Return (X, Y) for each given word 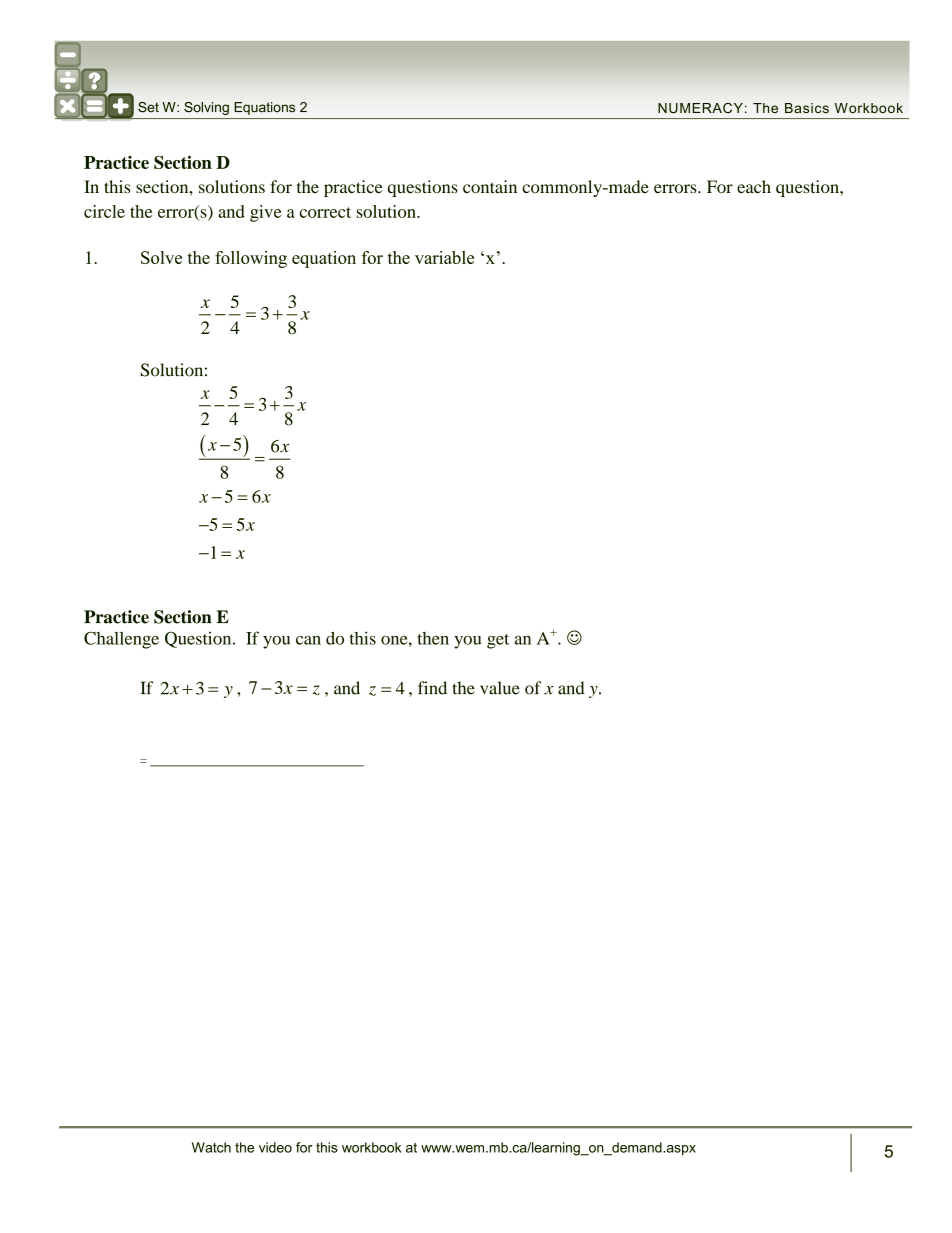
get (498, 641)
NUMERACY (700, 108)
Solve (161, 257)
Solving (206, 108)
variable (444, 257)
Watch (211, 1147)
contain (490, 187)
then (433, 638)
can (308, 640)
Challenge (121, 640)
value (500, 688)
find (432, 688)
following (251, 259)
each (754, 186)
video (275, 1147)
